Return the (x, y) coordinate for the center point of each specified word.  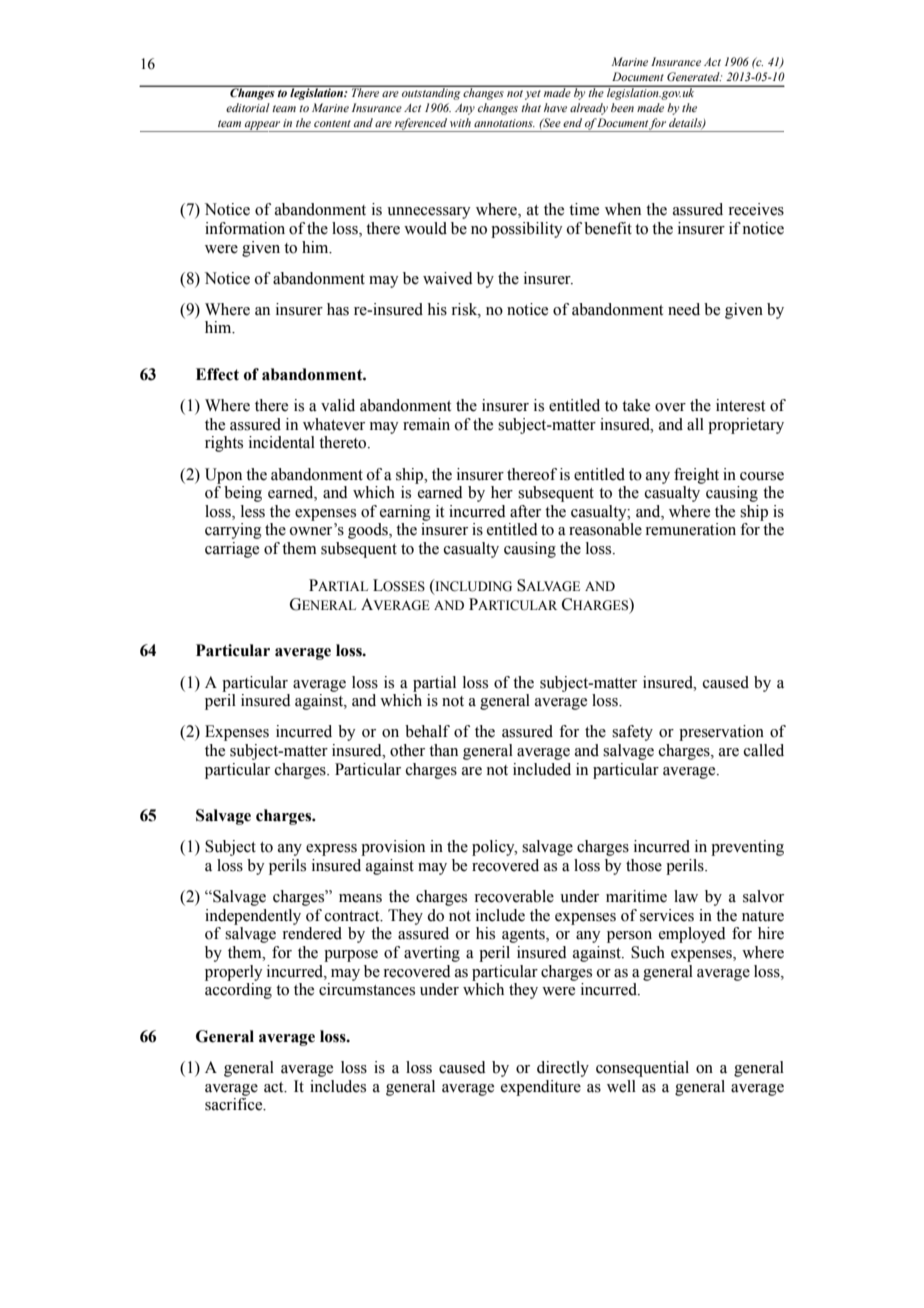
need (684, 309)
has (338, 309)
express (331, 850)
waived (448, 278)
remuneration (690, 529)
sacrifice (235, 1104)
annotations (504, 123)
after (525, 511)
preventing (747, 848)
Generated (694, 76)
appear (262, 126)
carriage (232, 550)
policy (494, 848)
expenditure (541, 1088)
